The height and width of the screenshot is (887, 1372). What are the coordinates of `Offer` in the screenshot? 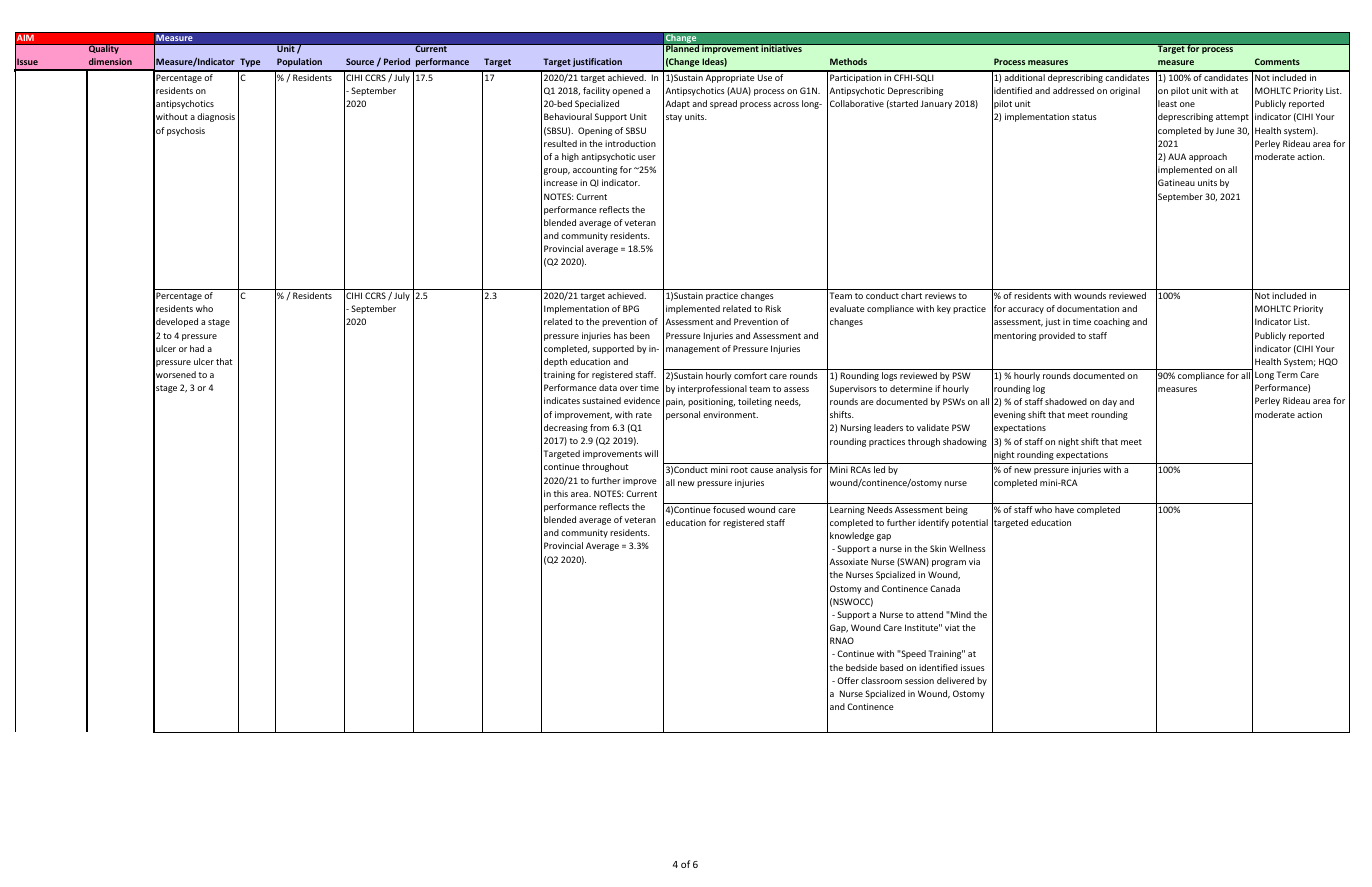 It's located at (848, 680).
